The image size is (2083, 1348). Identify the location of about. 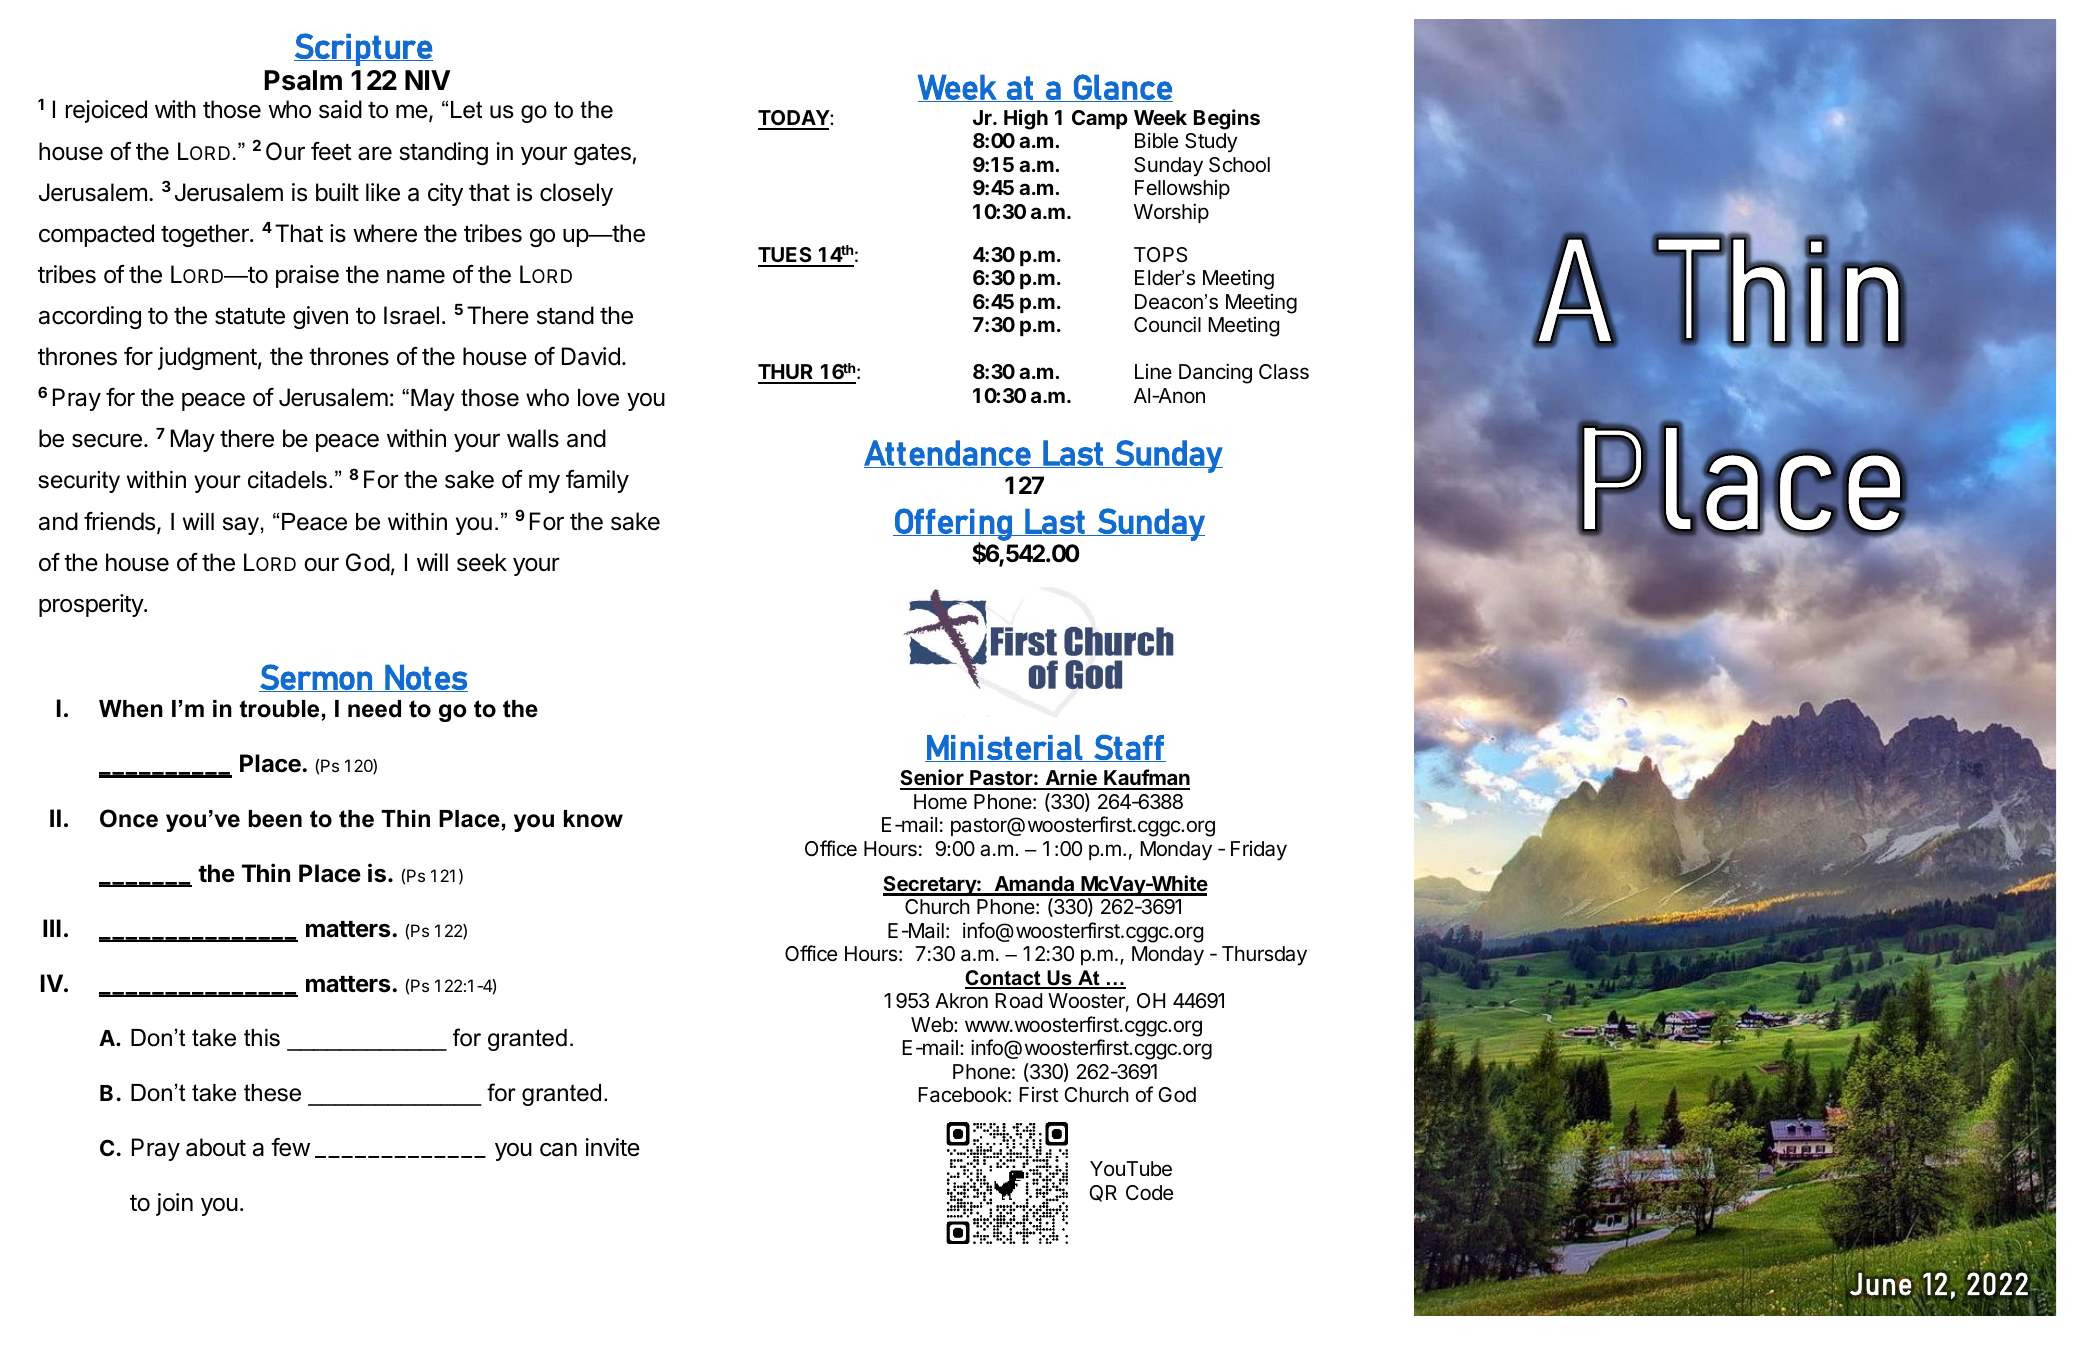
(216, 1147).
